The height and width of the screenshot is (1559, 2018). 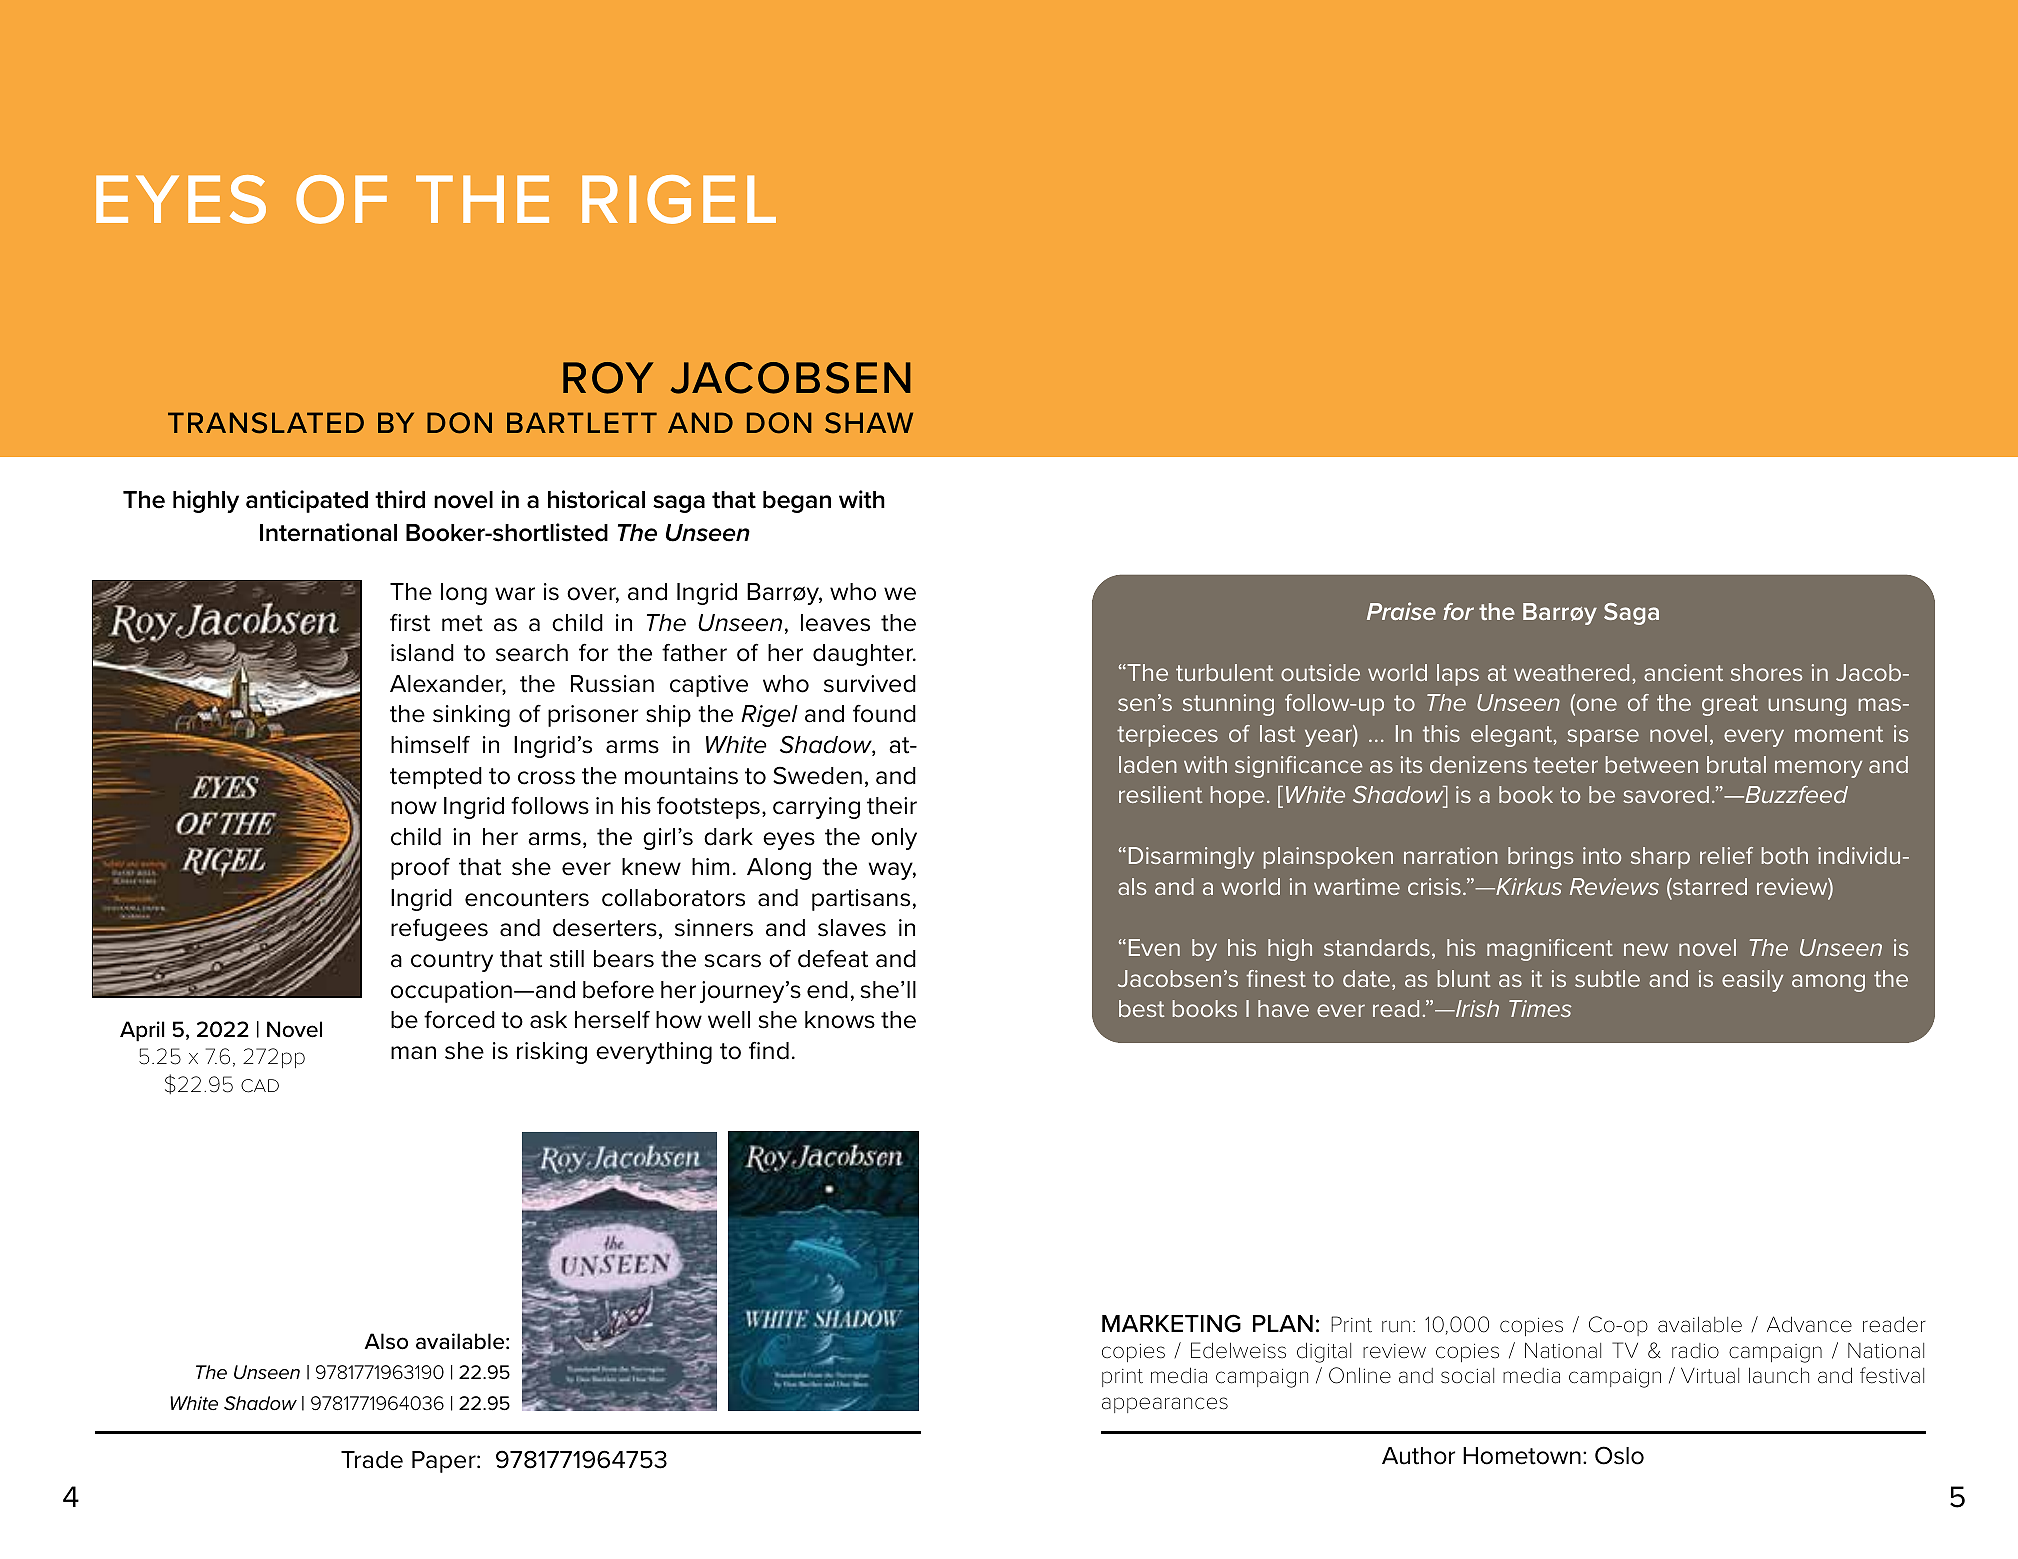 I want to click on Even, so click(x=1154, y=947).
